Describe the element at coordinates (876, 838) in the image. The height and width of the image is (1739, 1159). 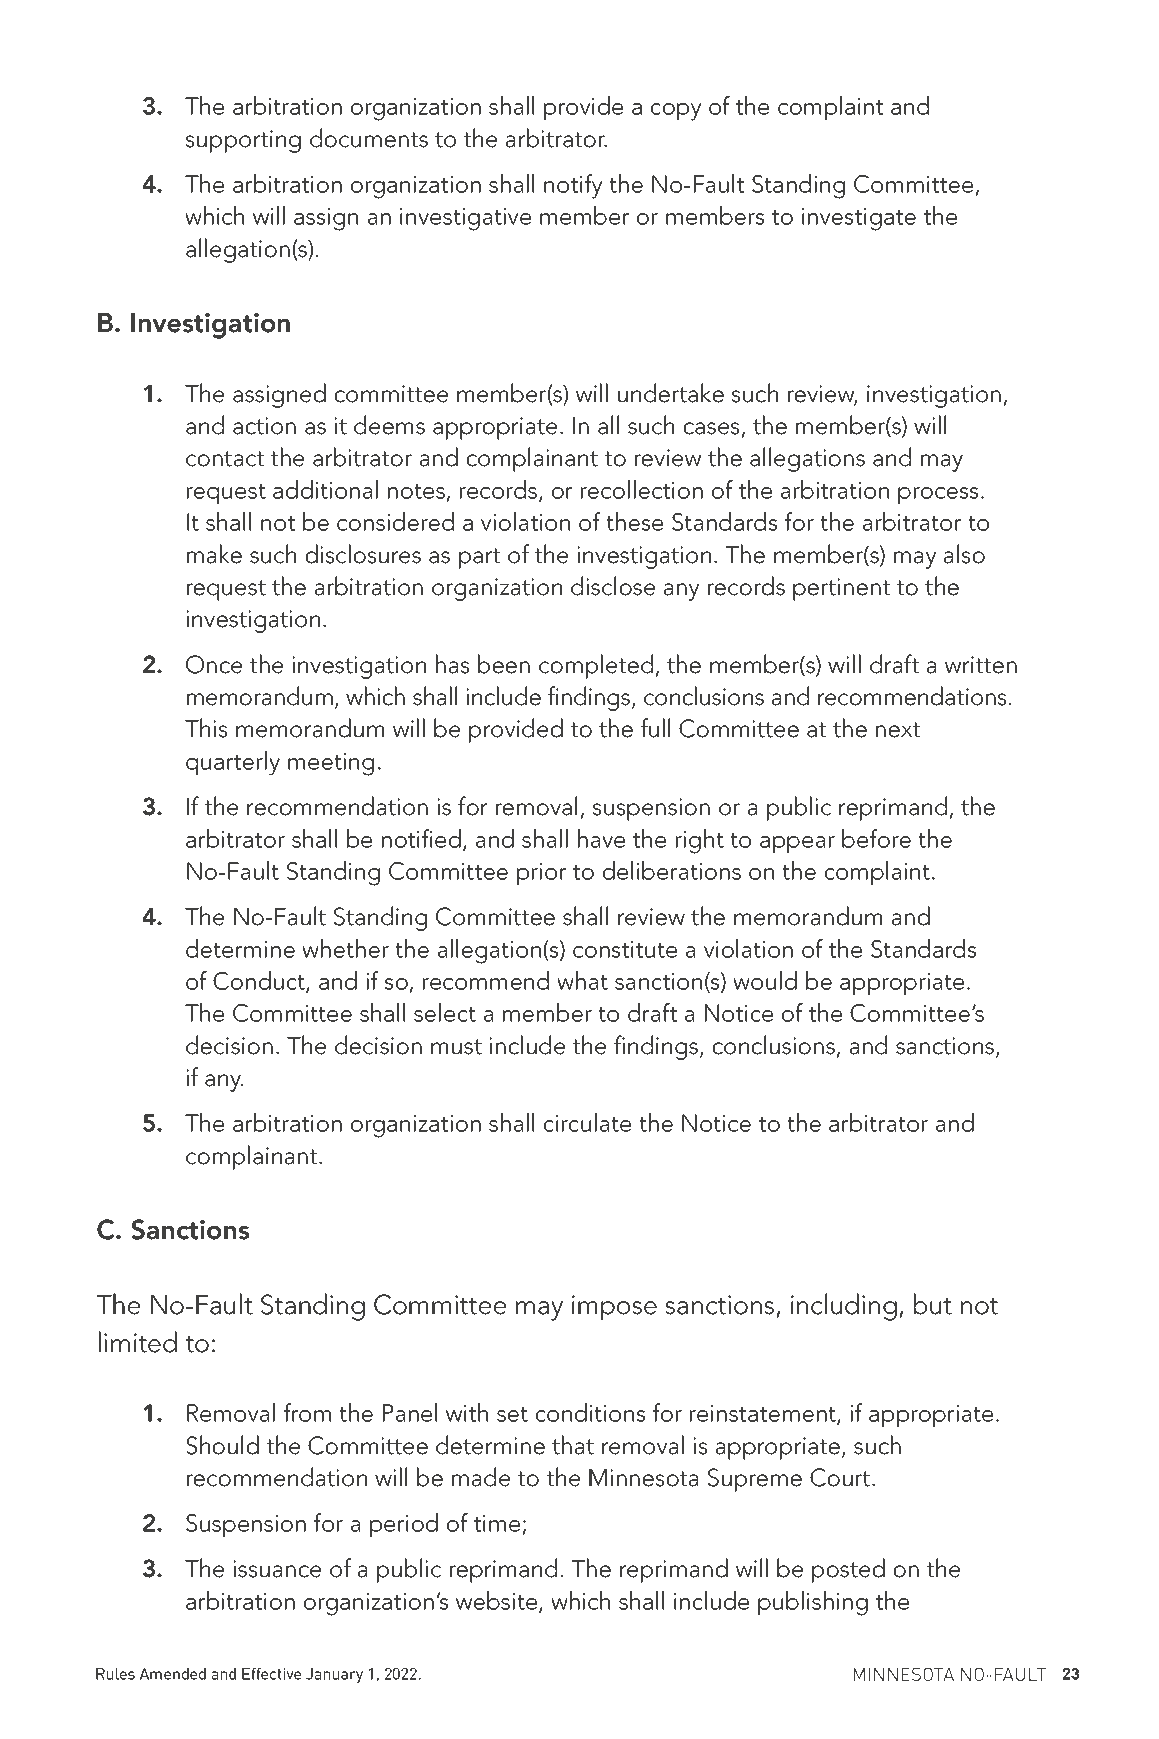
I see `before` at that location.
